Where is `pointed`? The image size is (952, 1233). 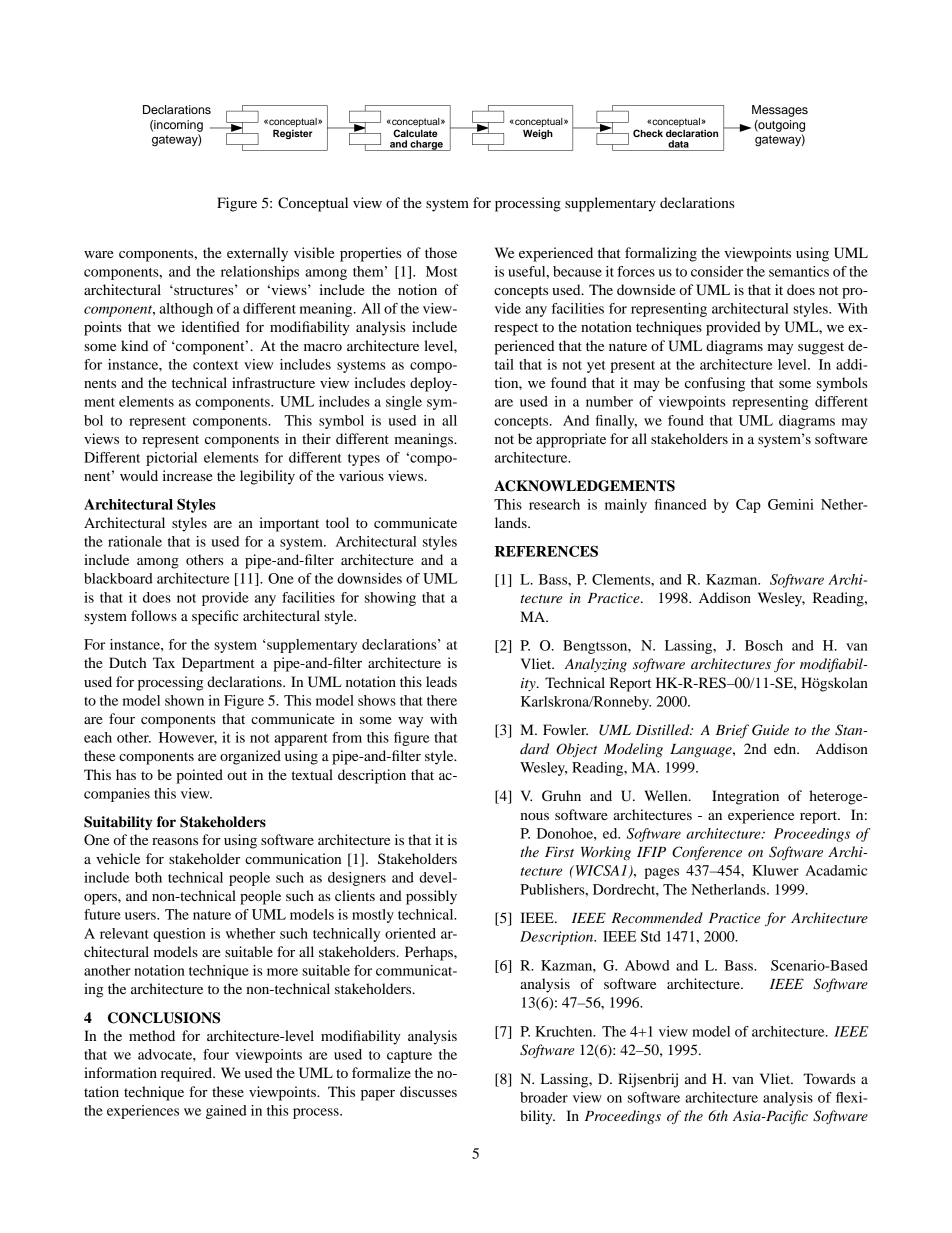
pointed is located at coordinates (199, 776).
